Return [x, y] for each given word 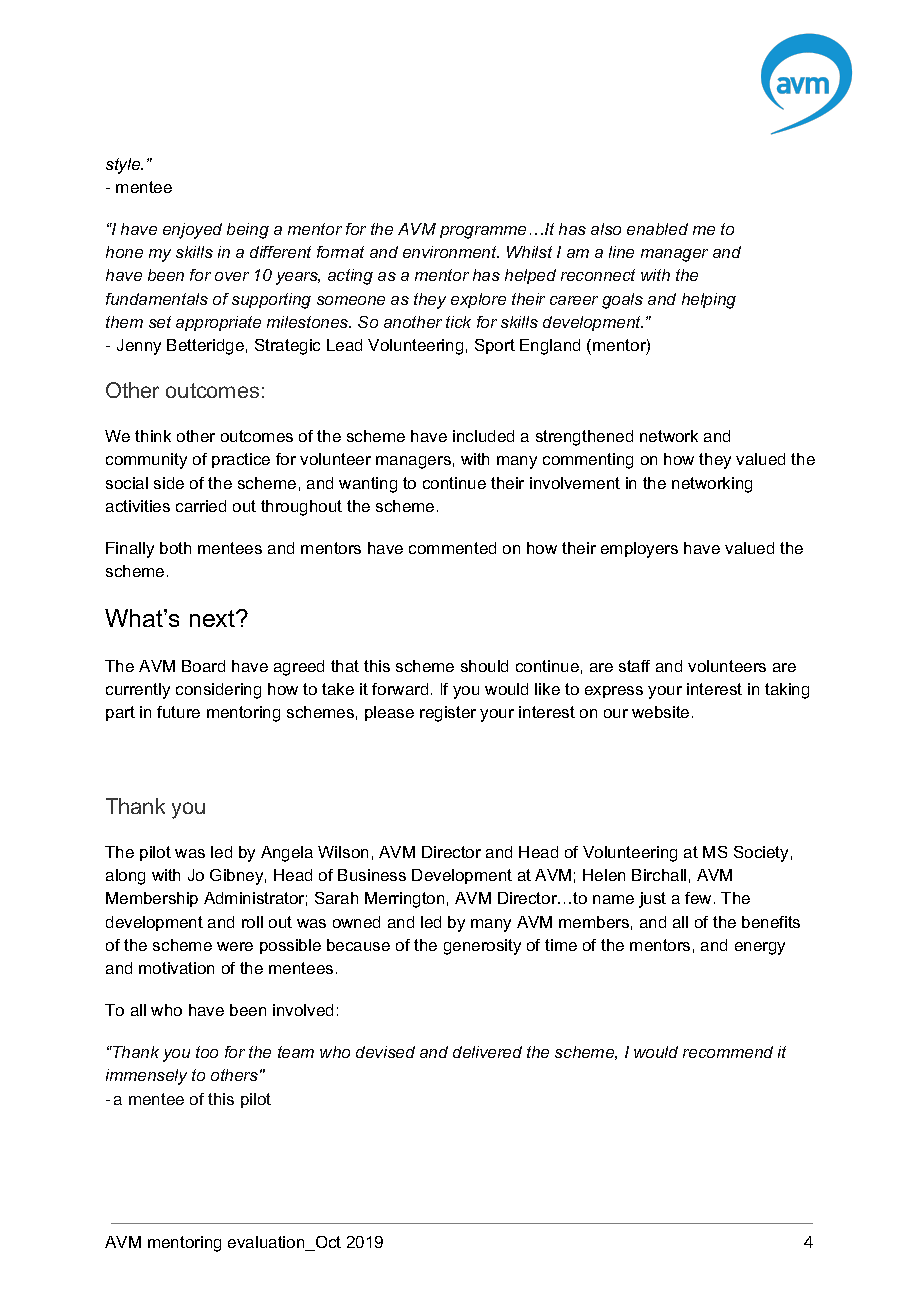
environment [451, 252]
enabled [657, 229]
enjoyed [192, 231]
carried [201, 506]
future [178, 712]
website [660, 712]
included [483, 436]
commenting [588, 461]
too [207, 1052]
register [448, 714]
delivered [487, 1052]
